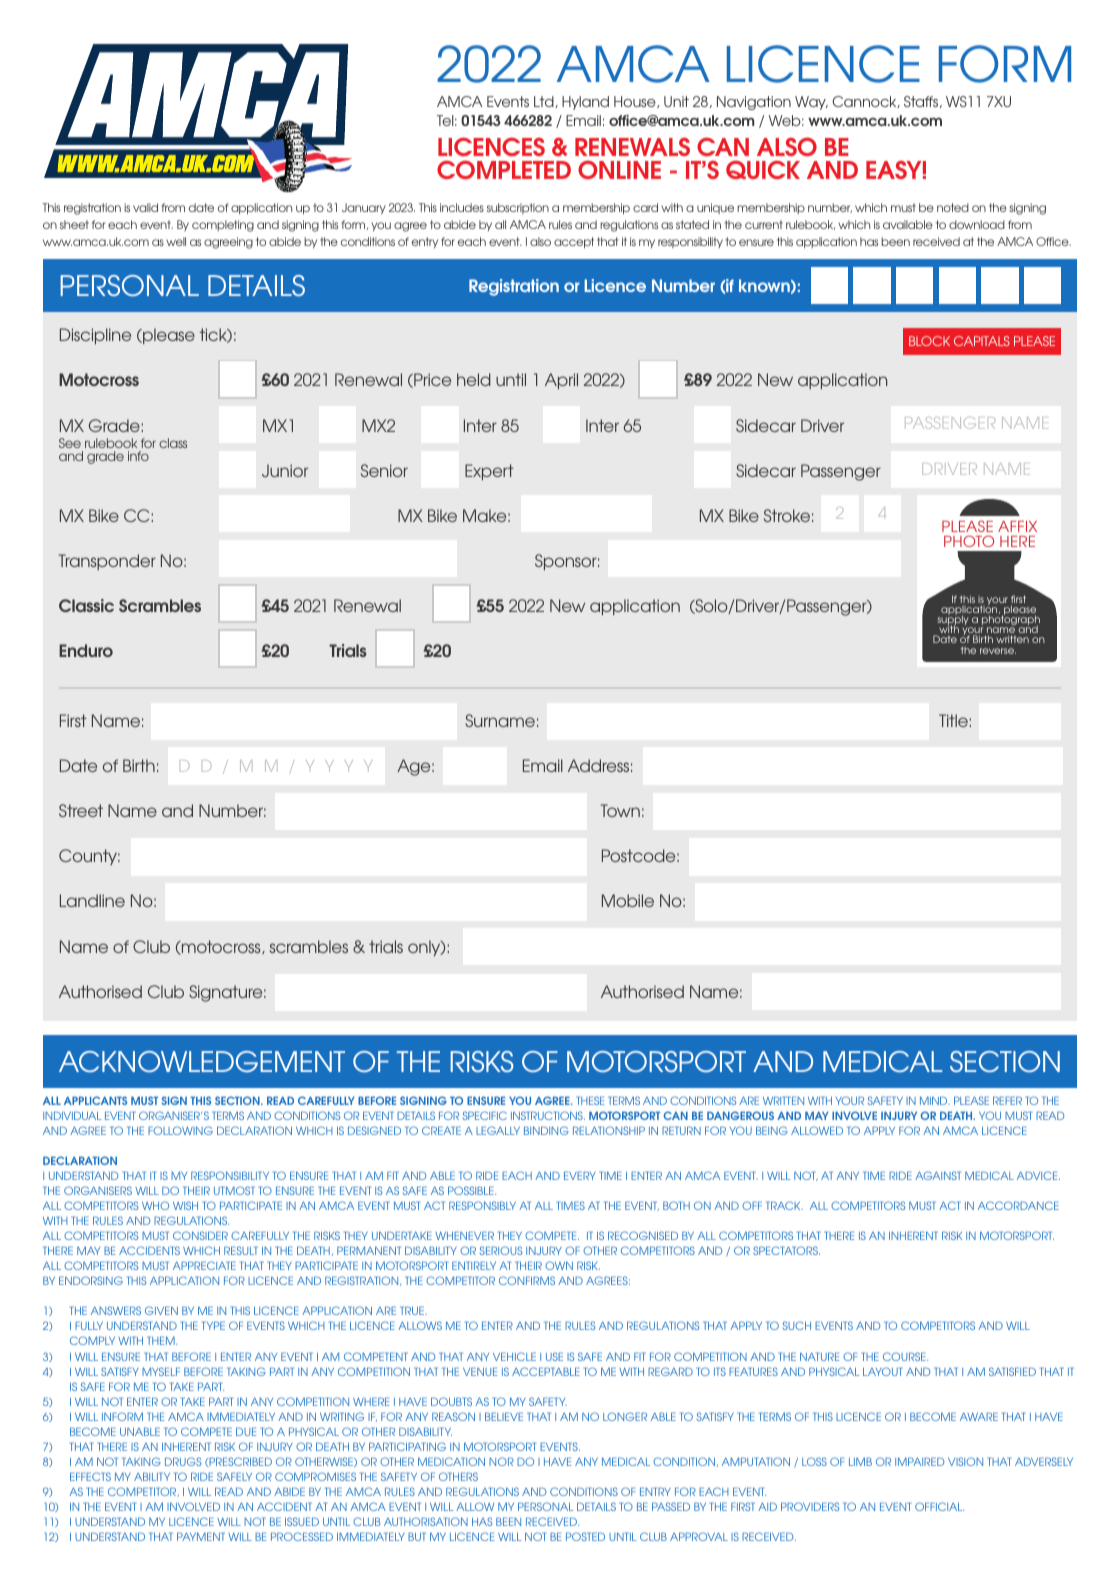 The width and height of the document is (1120, 1584). Describe the element at coordinates (145, 207) in the document. I see `valid` at that location.
